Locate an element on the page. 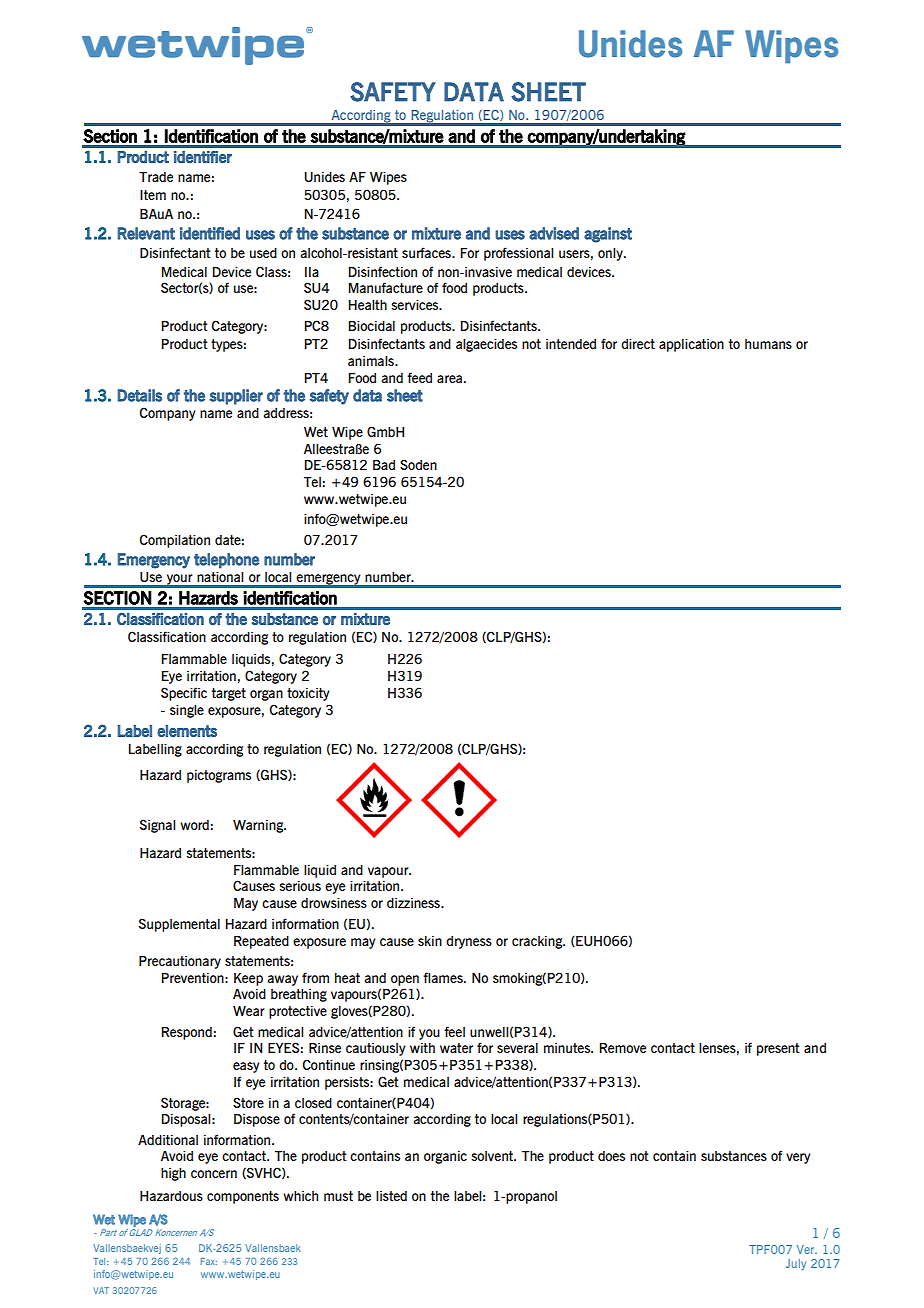 This image has width=924, height=1308. Supplemental is located at coordinates (179, 925).
